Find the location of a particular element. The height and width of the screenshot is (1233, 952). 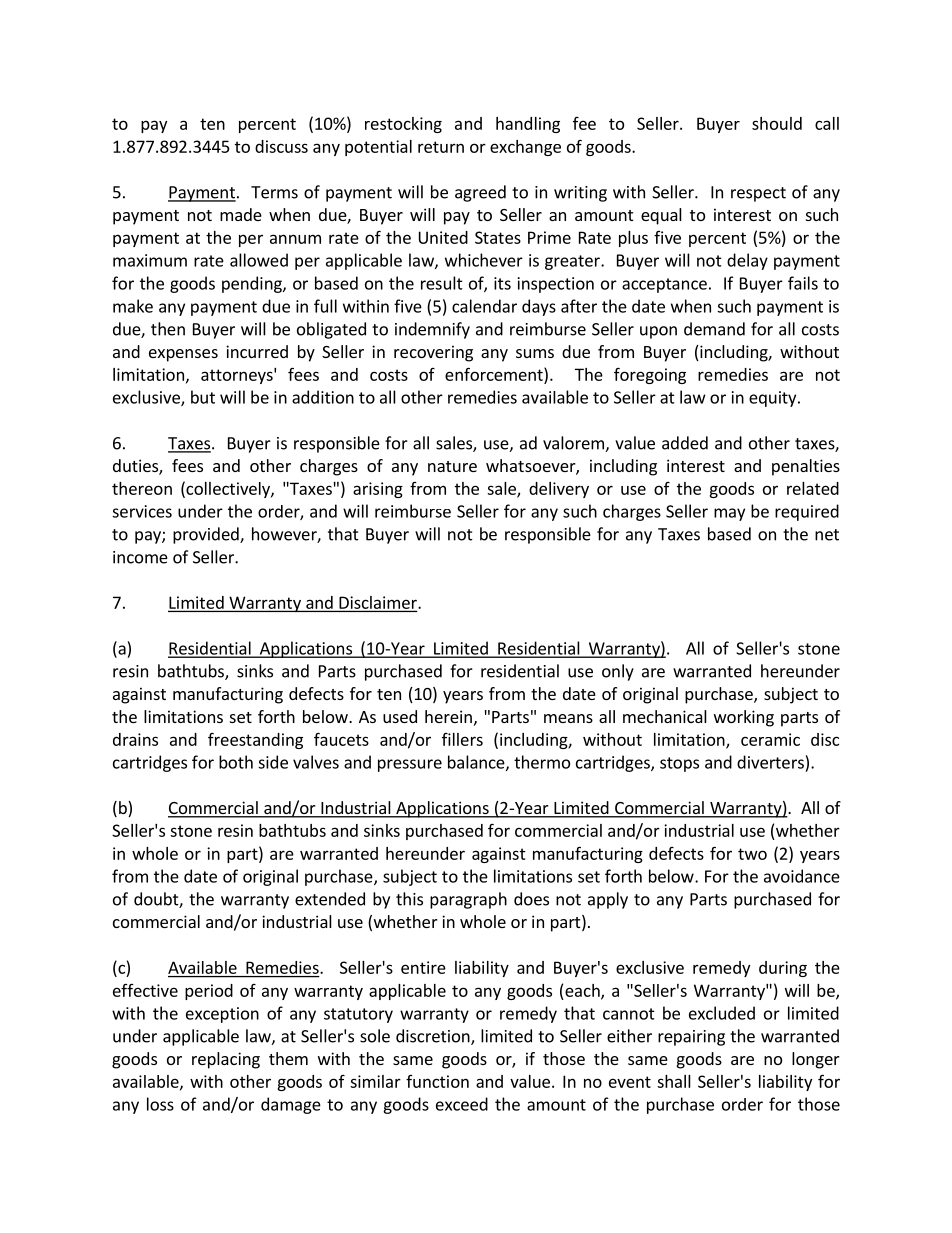

stops is located at coordinates (679, 764).
